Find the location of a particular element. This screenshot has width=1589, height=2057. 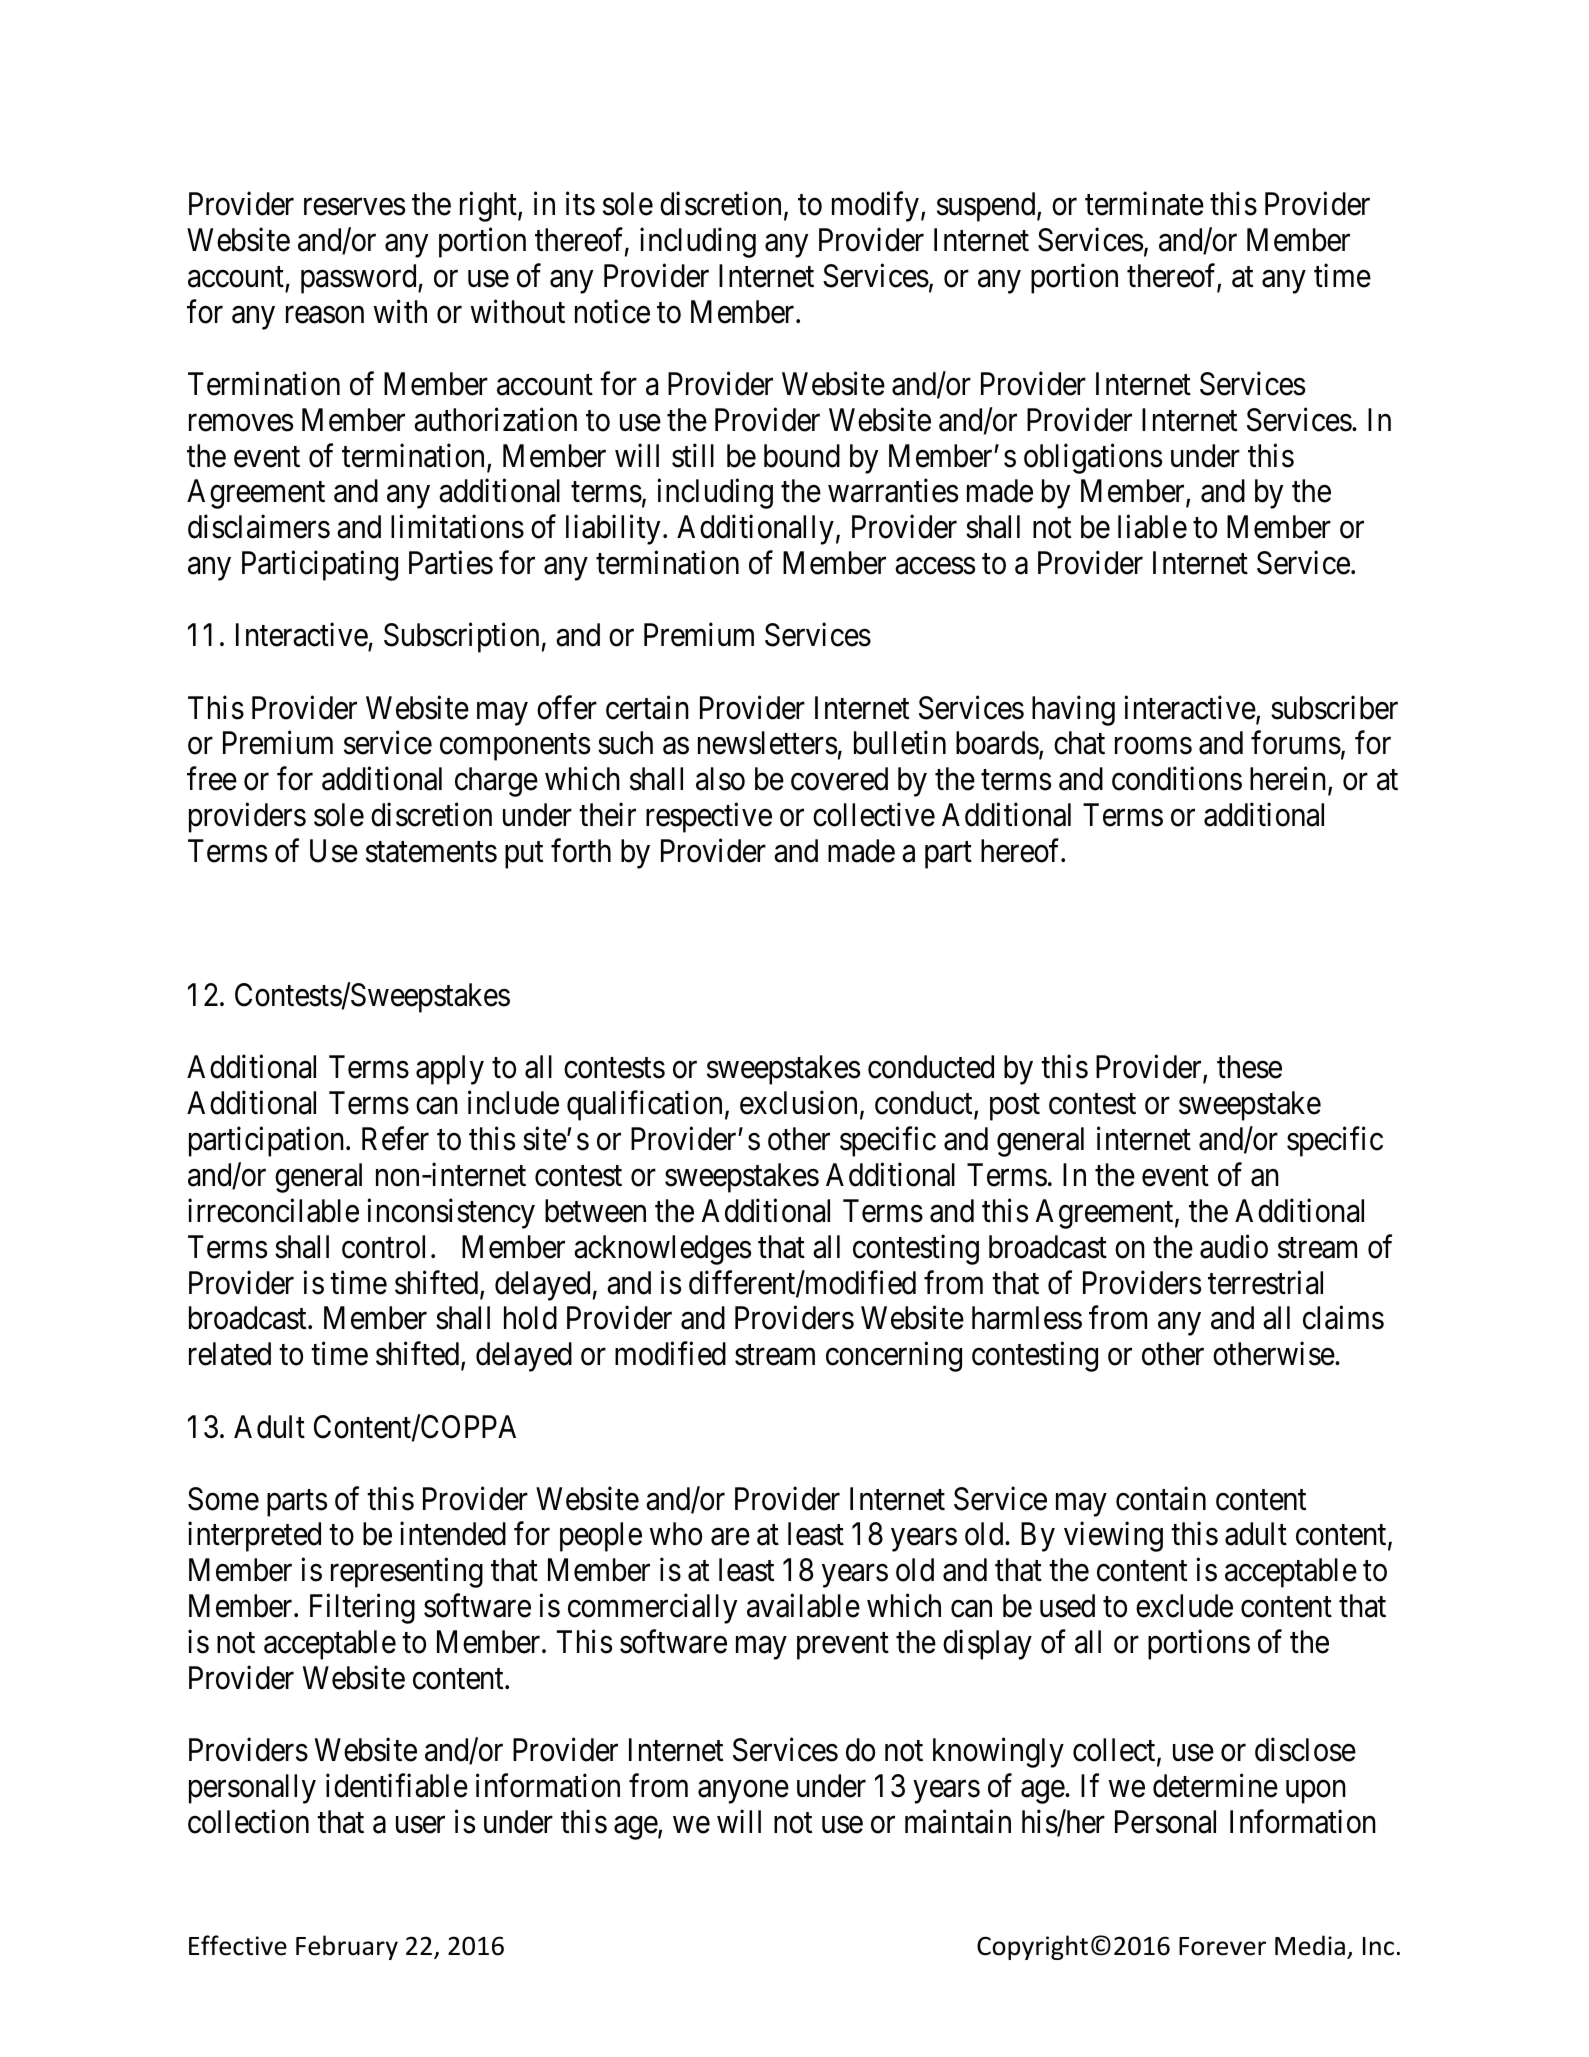

February is located at coordinates (347, 1947).
